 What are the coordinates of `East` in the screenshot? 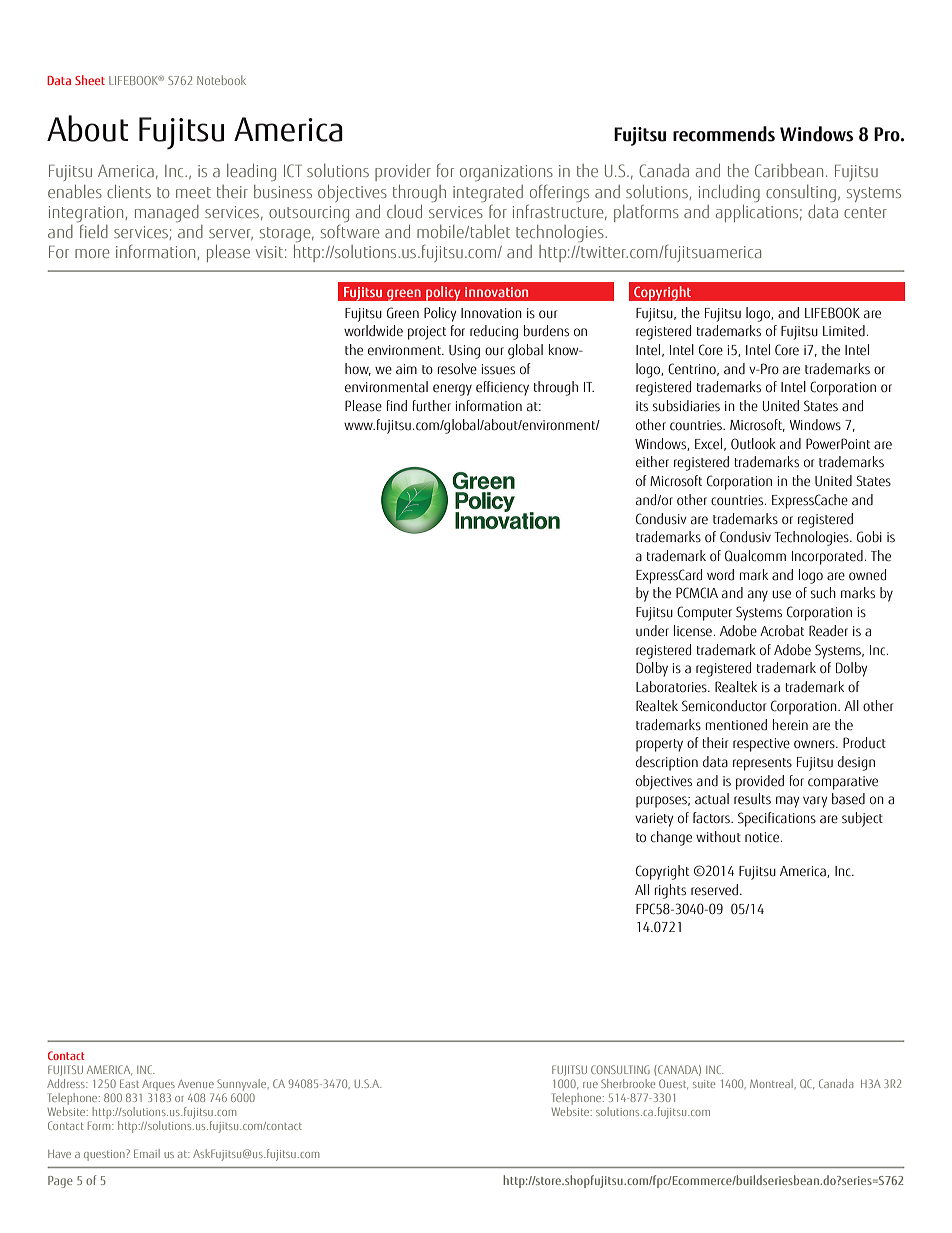 It's located at (129, 1083).
